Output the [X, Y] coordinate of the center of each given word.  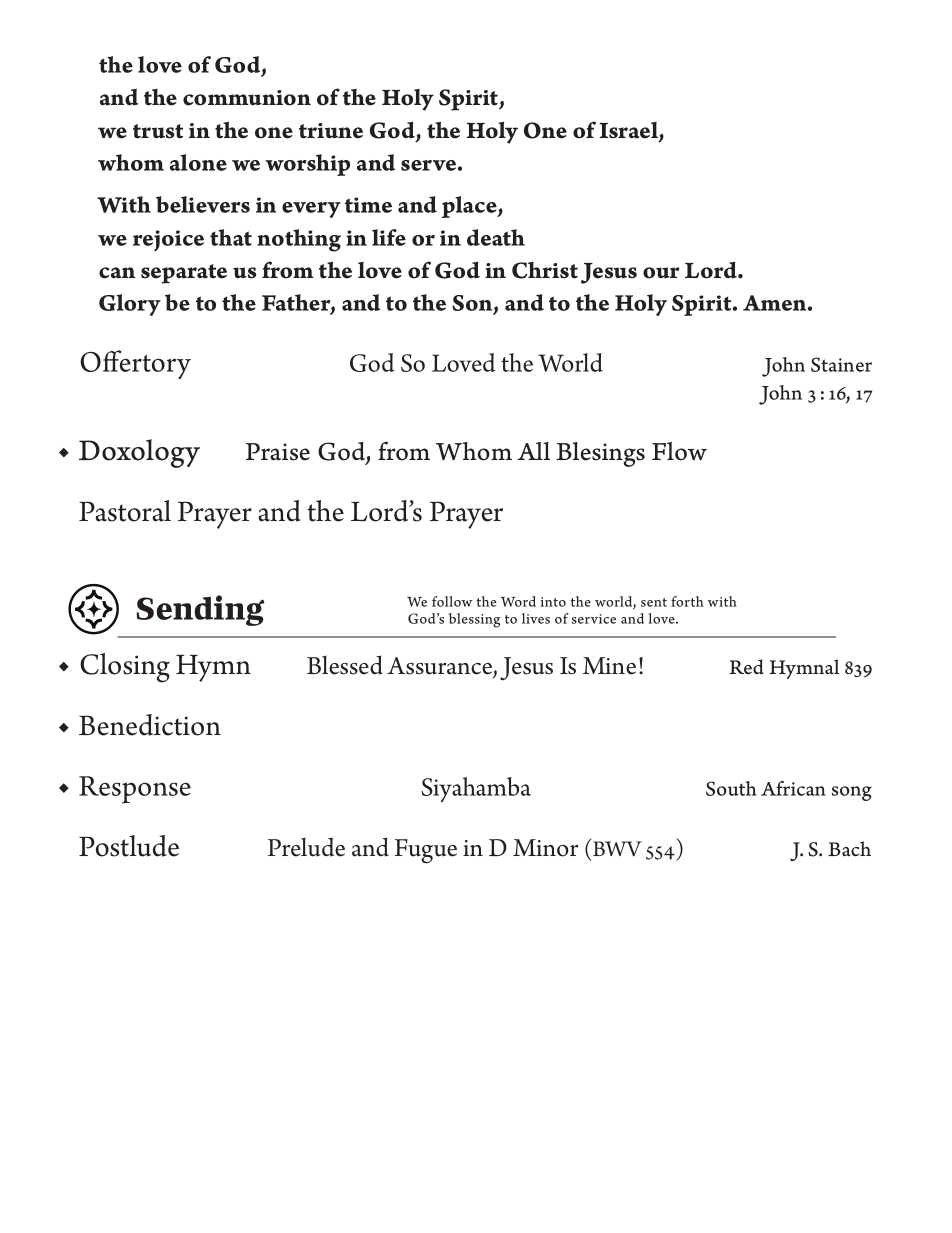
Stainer [841, 364]
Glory [130, 305]
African [793, 788]
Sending [200, 610]
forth [687, 601]
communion [247, 98]
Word [518, 601]
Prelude [306, 847]
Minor [545, 848]
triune [331, 131]
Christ [545, 270]
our [661, 273]
